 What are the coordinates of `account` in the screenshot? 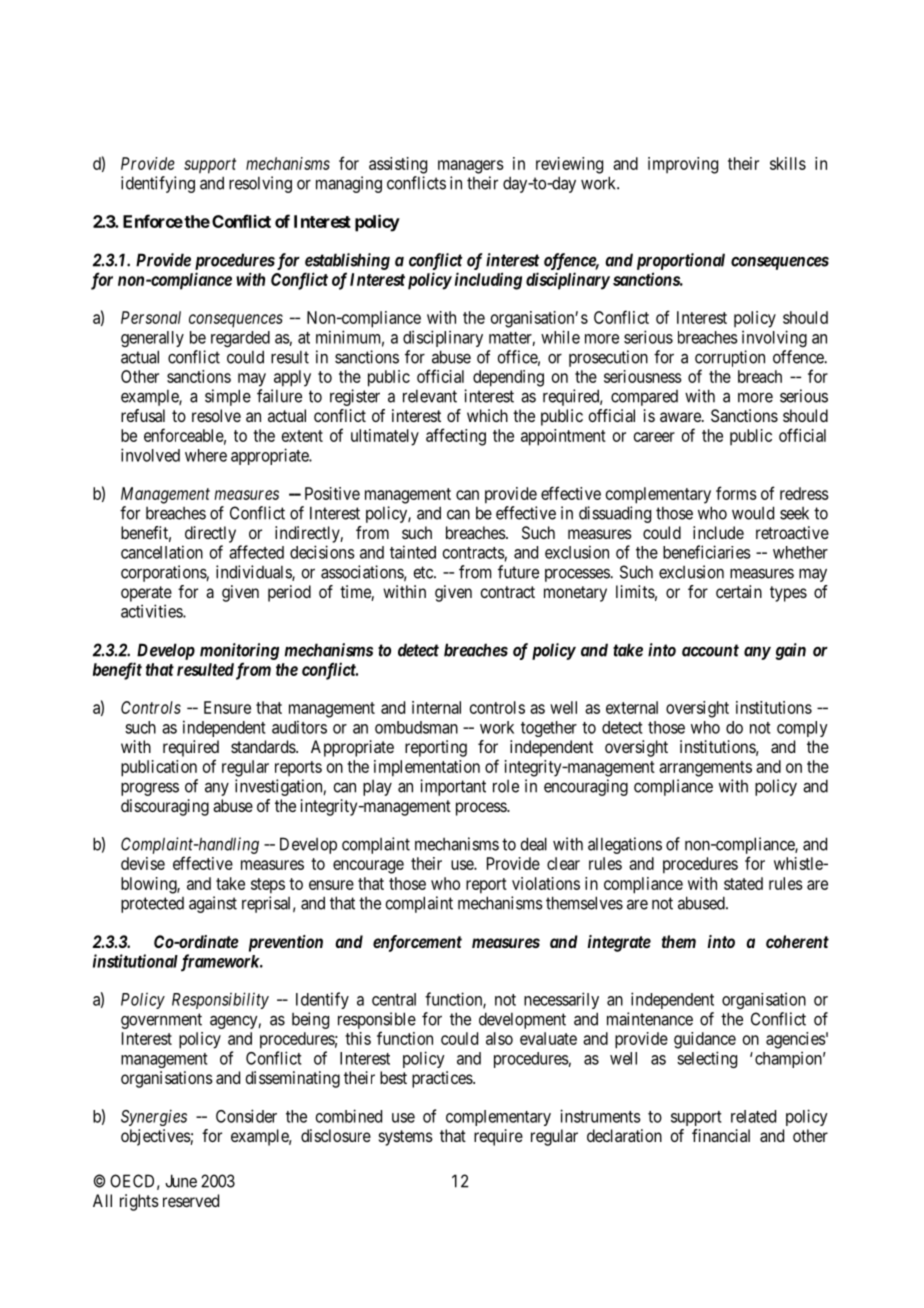 It's located at (710, 650).
